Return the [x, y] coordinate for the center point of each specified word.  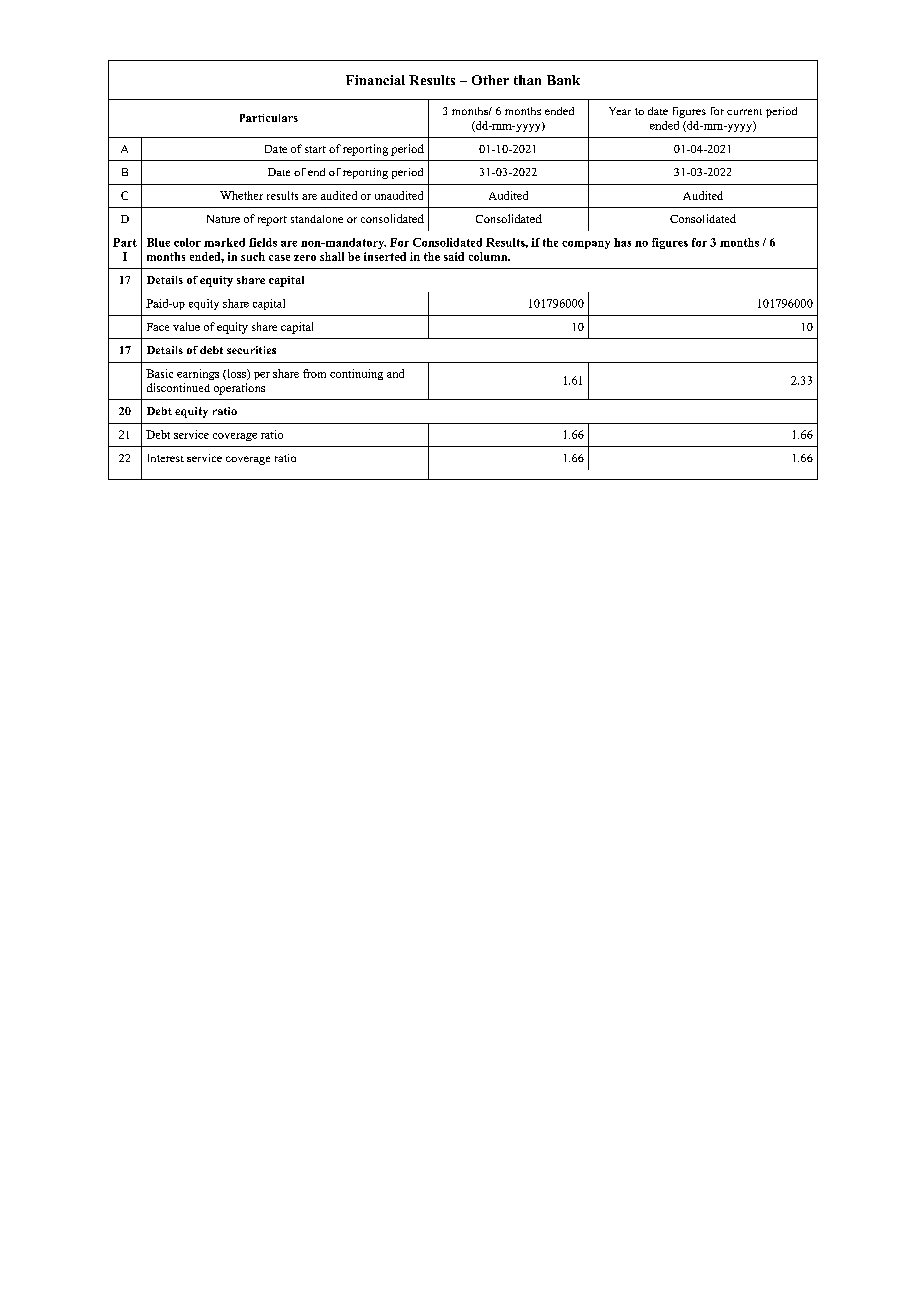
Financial [375, 80]
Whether [241, 195]
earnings [198, 374]
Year [620, 111]
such [253, 256]
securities [251, 350]
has [622, 242]
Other [490, 80]
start [315, 149]
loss [236, 374]
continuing [356, 374]
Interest [166, 458]
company [586, 245]
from [314, 373]
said [454, 256]
